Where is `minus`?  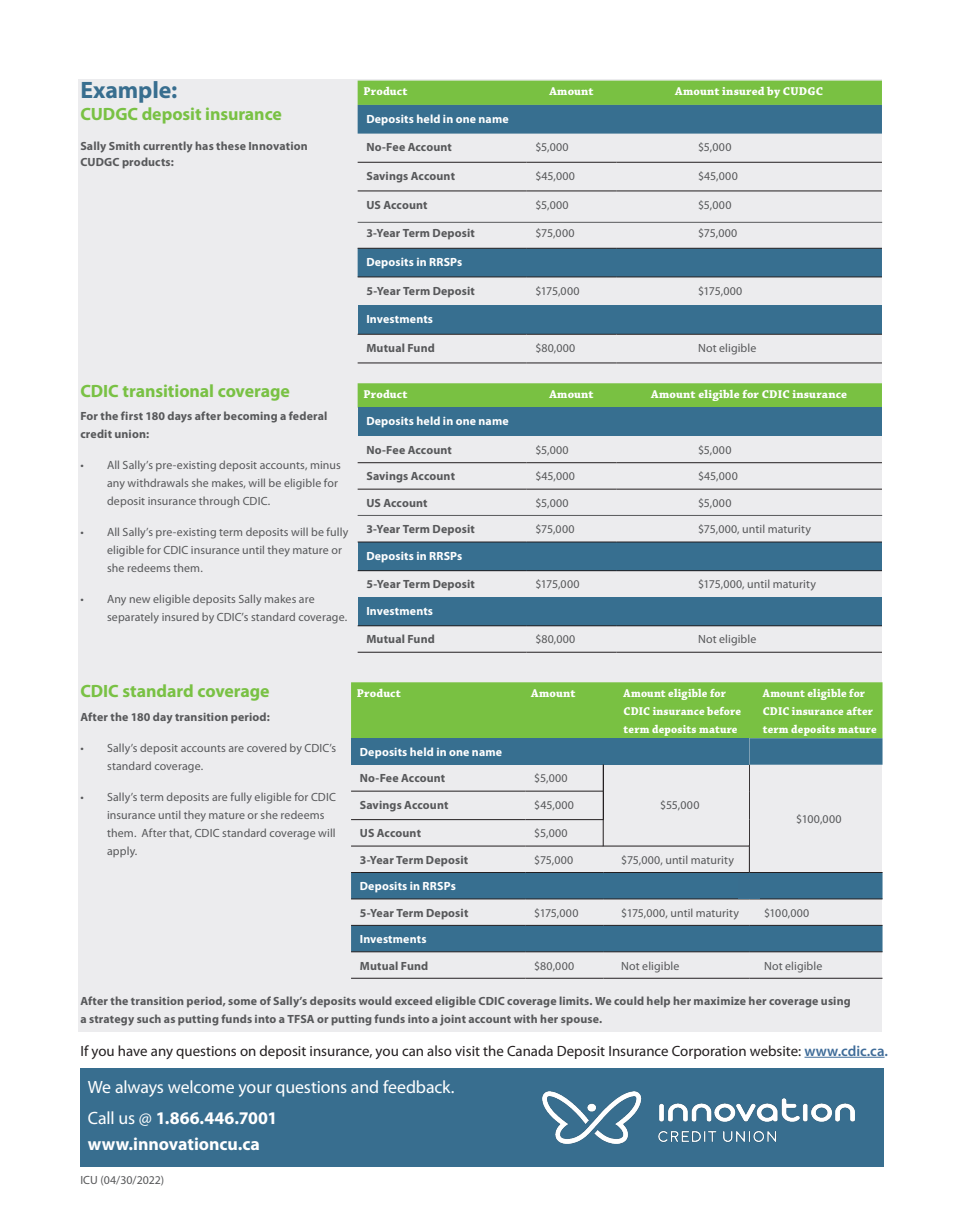 minus is located at coordinates (325, 465).
